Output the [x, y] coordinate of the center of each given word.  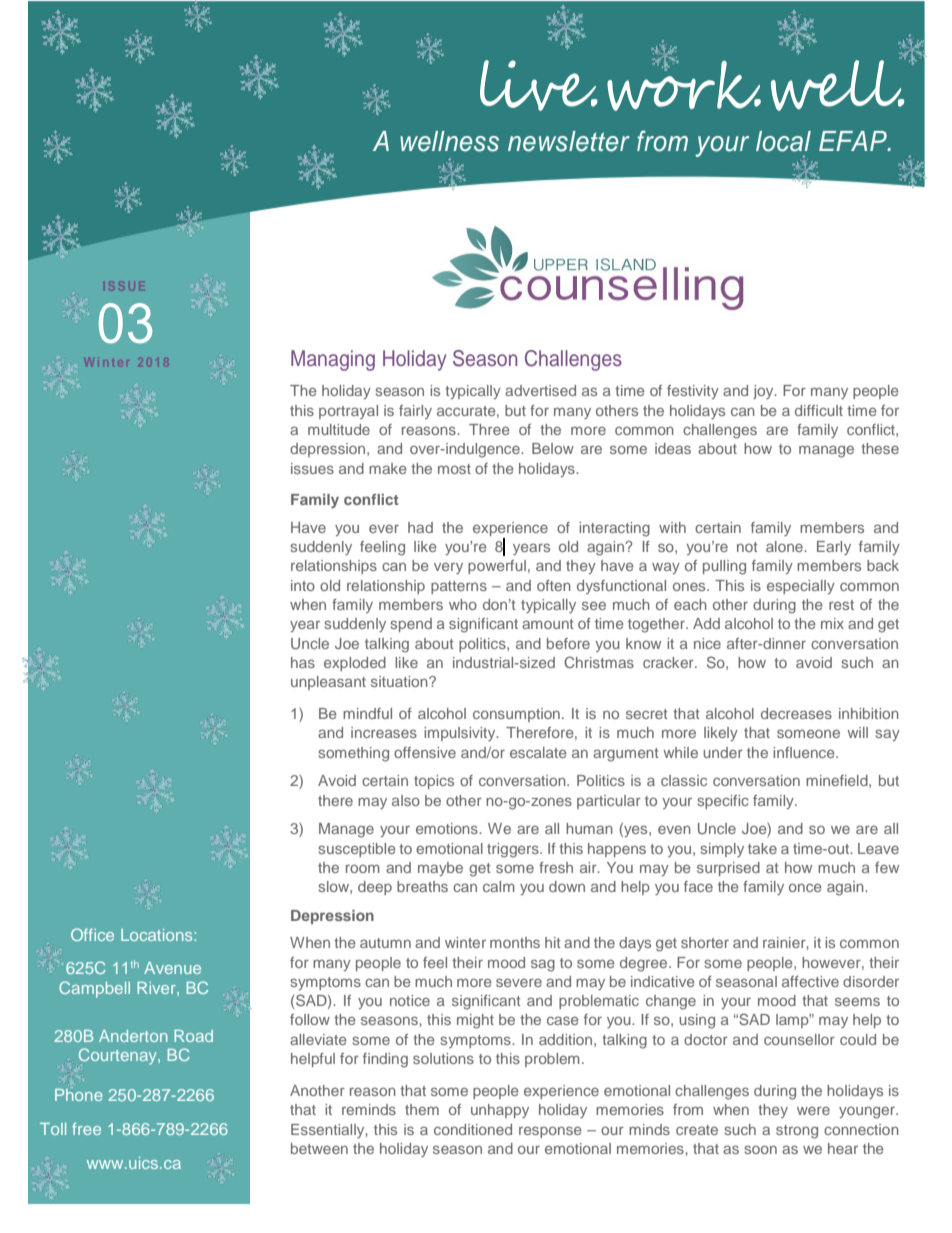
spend [411, 625]
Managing [333, 360]
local [783, 141]
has [303, 662]
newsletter [569, 141]
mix [832, 623]
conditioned [473, 1129]
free [86, 1128]
